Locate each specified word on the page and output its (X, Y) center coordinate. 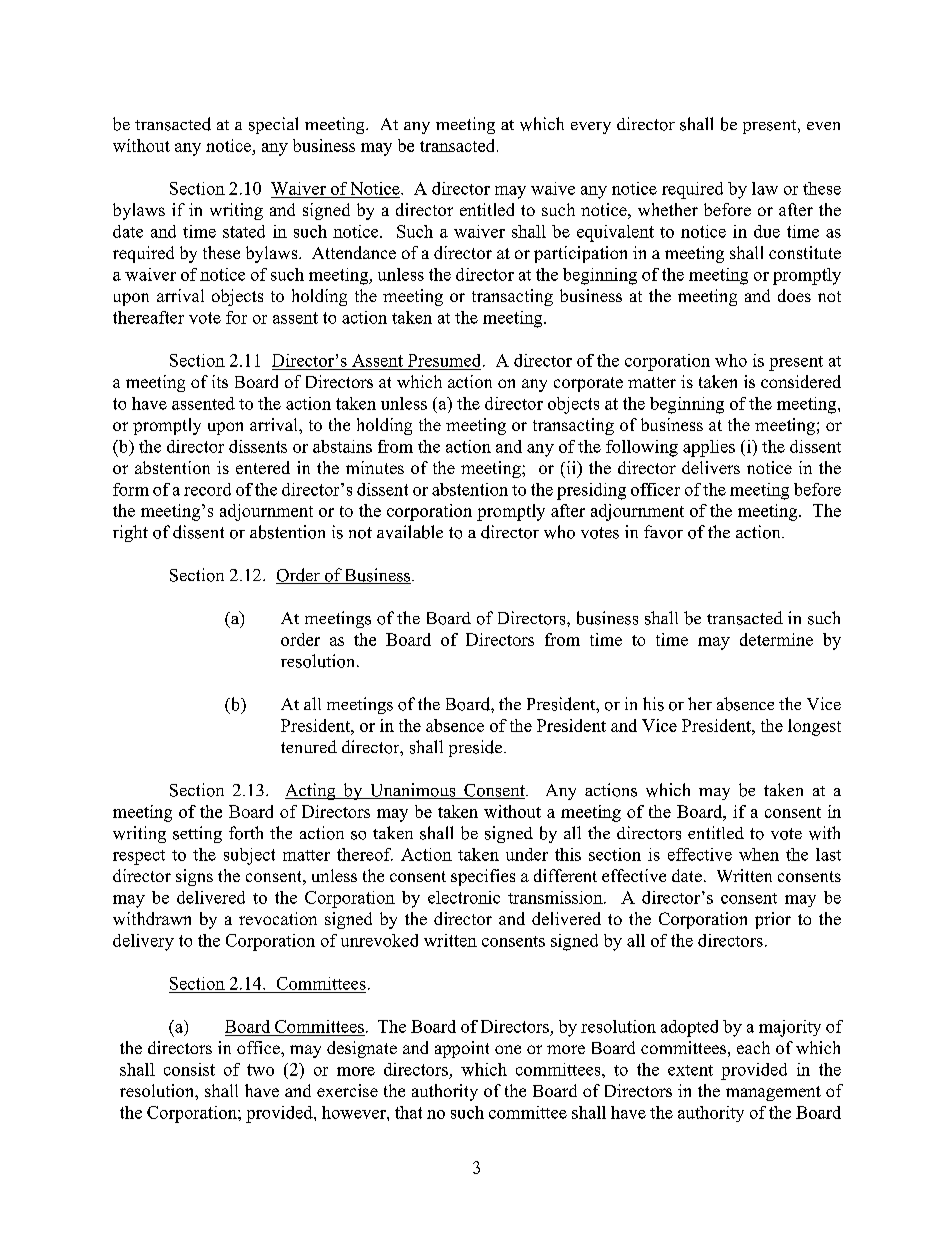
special (273, 125)
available (410, 532)
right (130, 533)
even (823, 126)
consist (189, 1069)
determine (776, 639)
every (591, 128)
